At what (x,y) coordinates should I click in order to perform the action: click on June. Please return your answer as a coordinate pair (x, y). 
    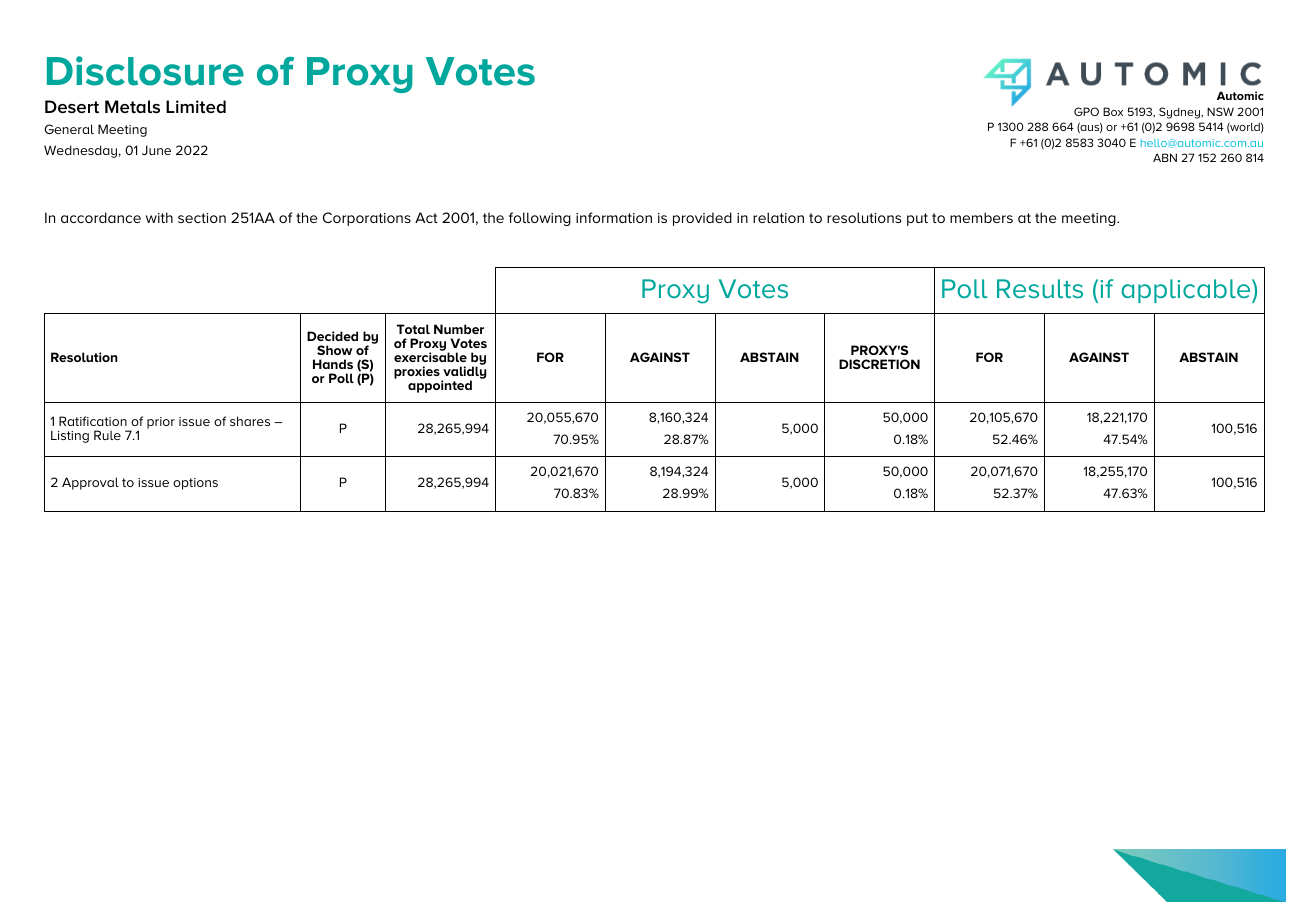
    Looking at the image, I should click on (156, 150).
